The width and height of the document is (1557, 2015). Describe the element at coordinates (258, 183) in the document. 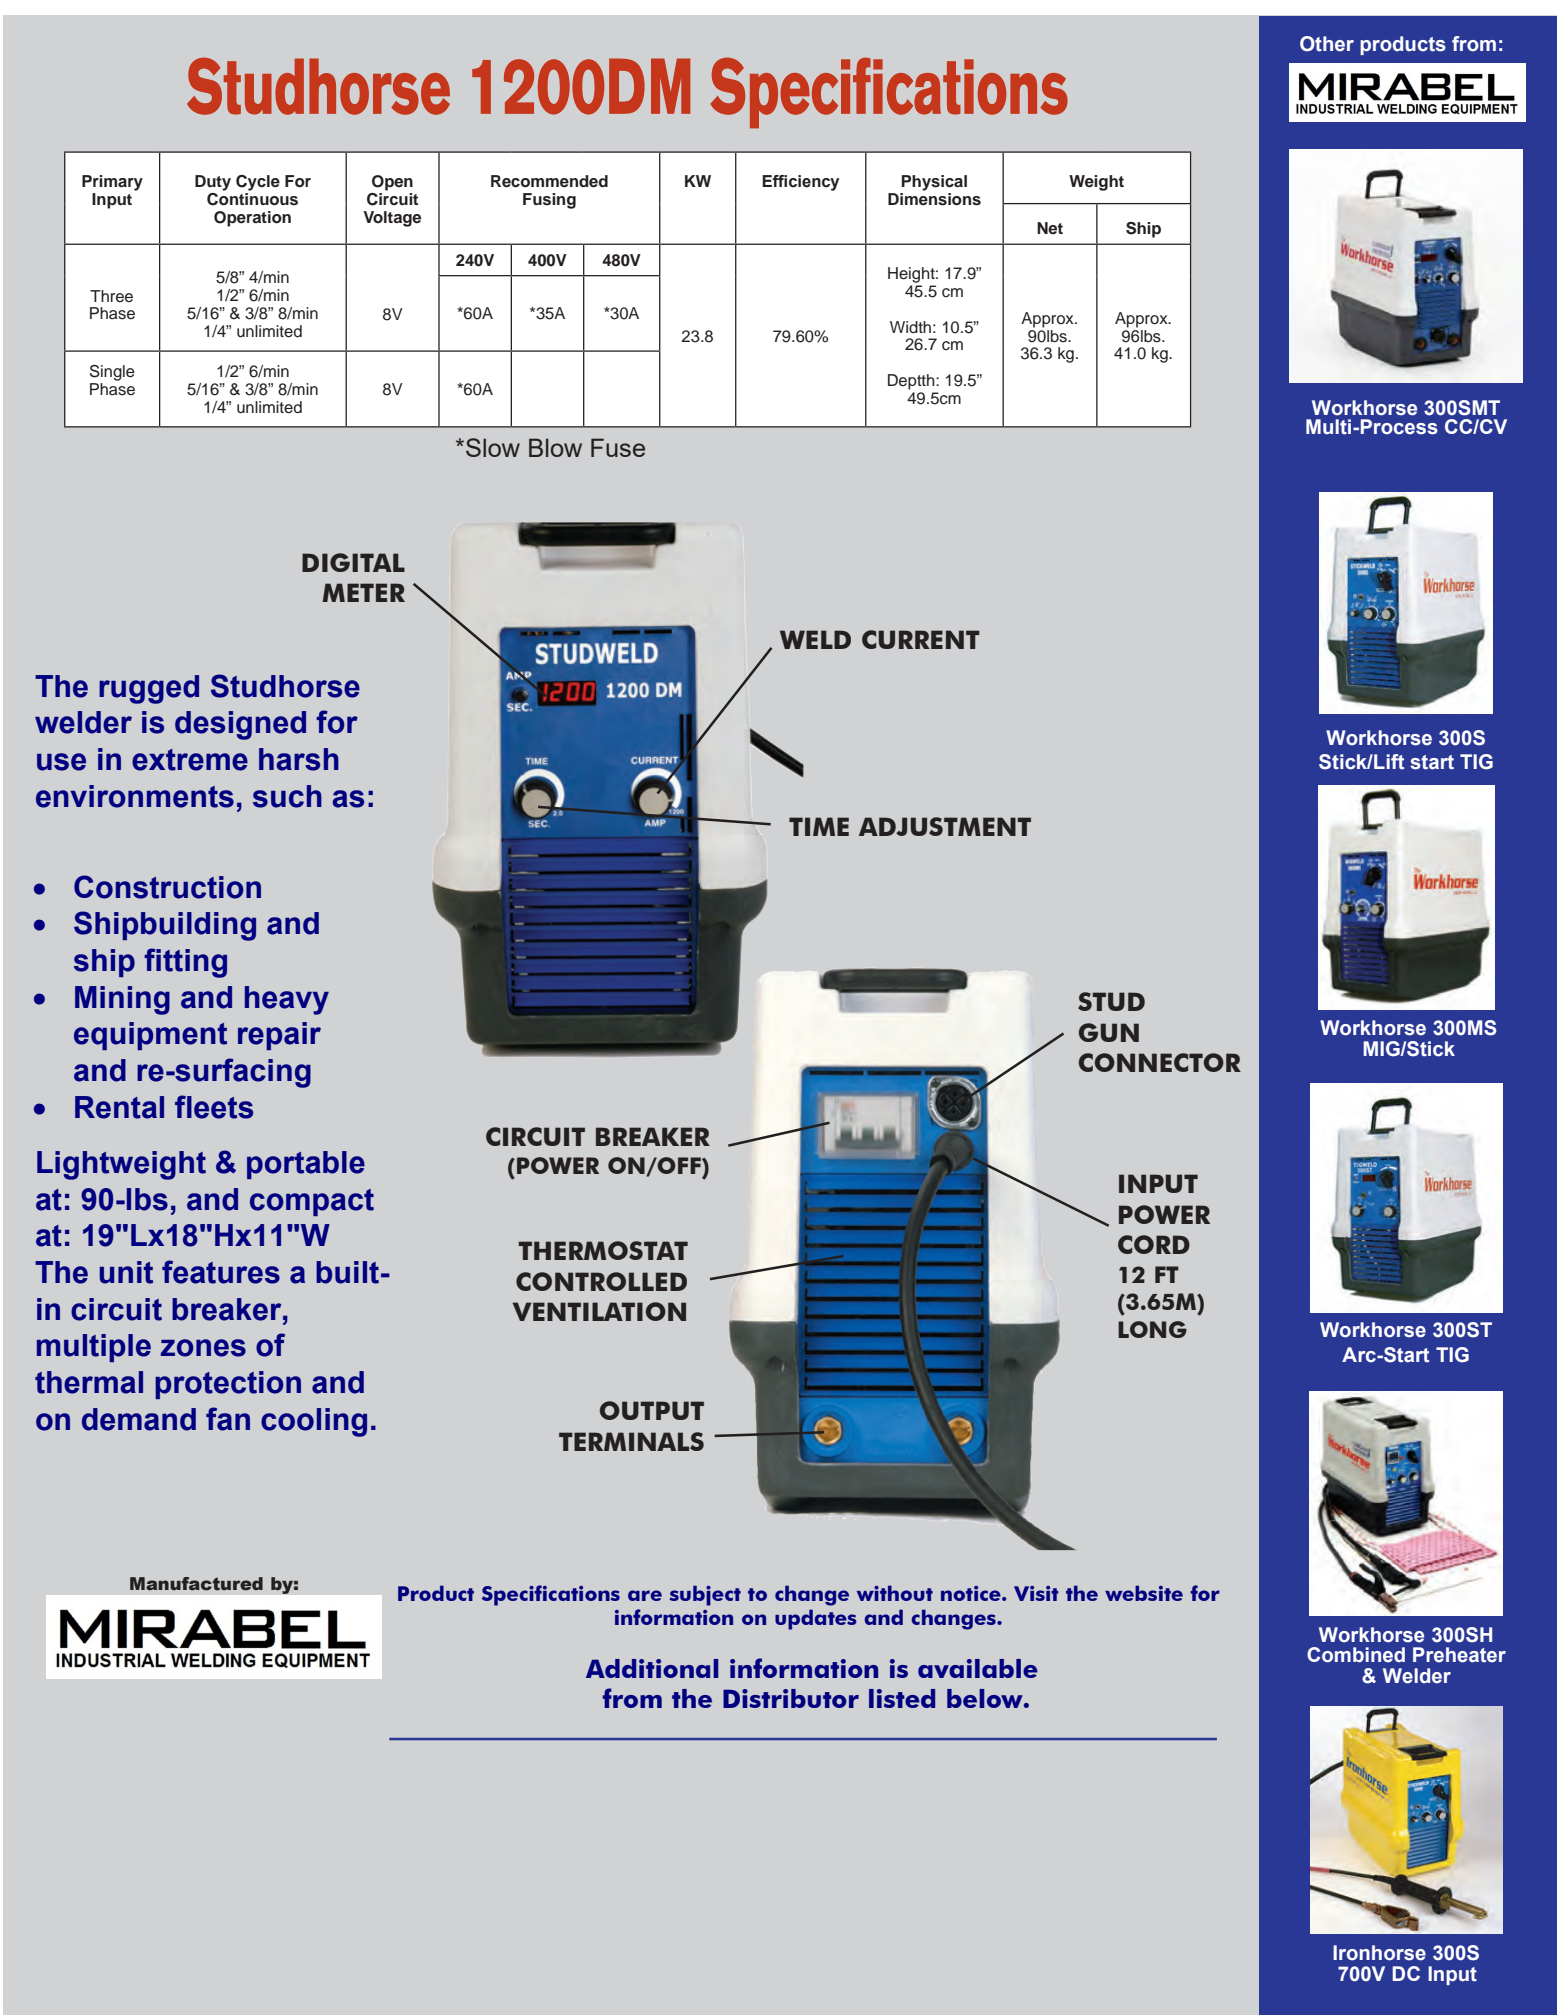

I see `Cycle` at that location.
